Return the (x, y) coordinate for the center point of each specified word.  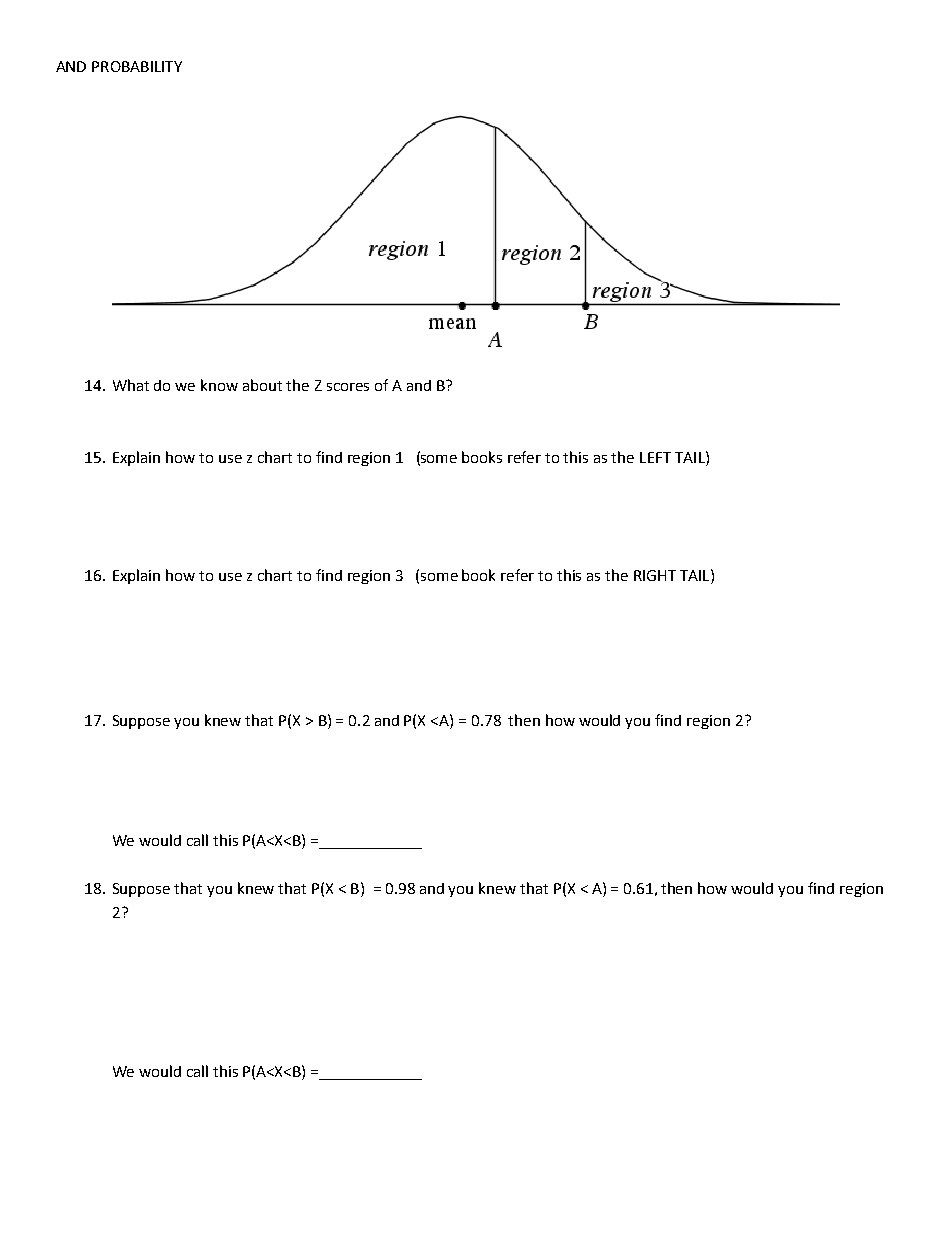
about (262, 385)
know (219, 385)
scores (348, 387)
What (131, 385)
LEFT (655, 457)
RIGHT (655, 575)
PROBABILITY (137, 66)
